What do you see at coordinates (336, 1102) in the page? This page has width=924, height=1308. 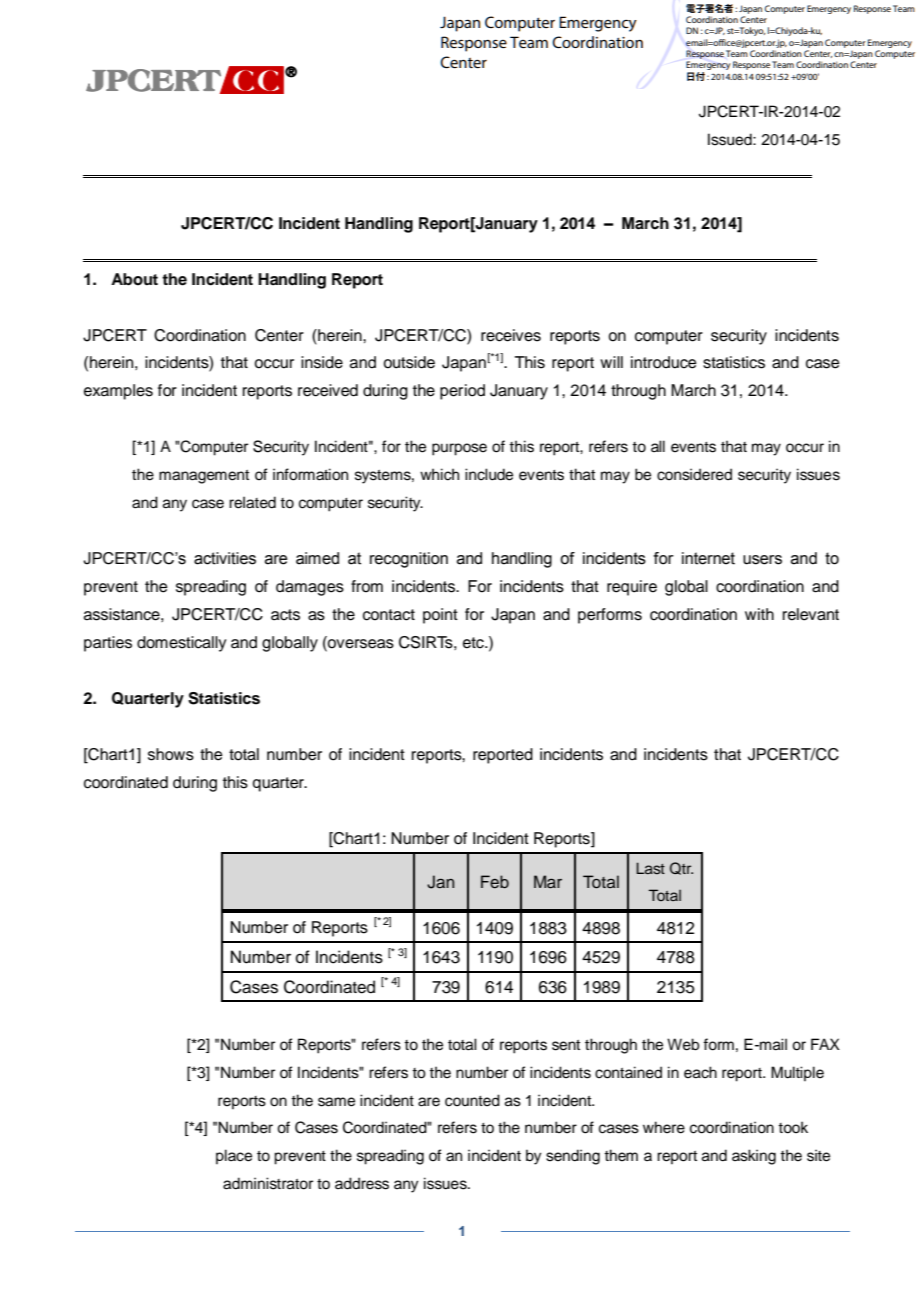 I see `same` at bounding box center [336, 1102].
